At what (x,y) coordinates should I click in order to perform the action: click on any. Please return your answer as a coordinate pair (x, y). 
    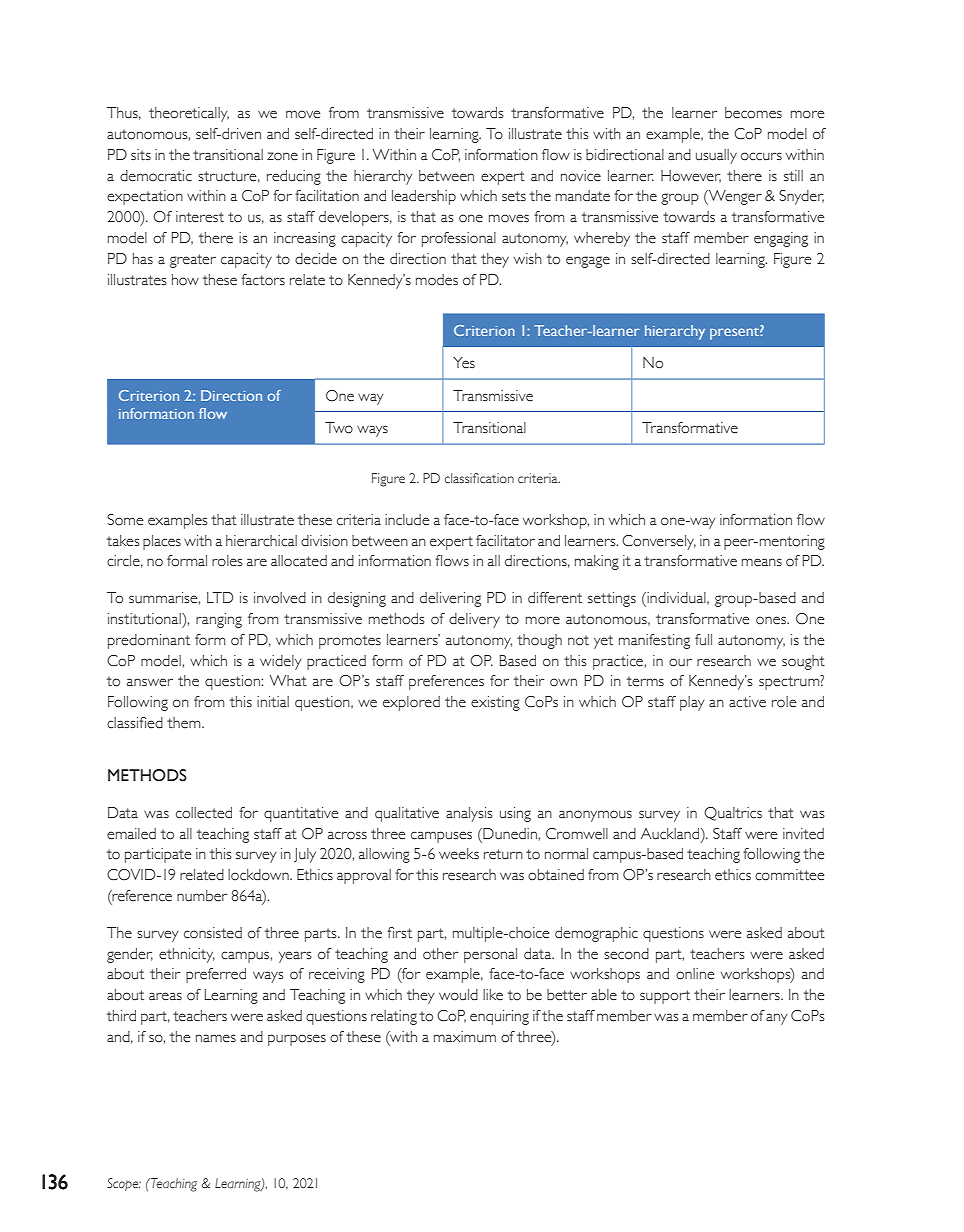
    Looking at the image, I should click on (776, 1019).
